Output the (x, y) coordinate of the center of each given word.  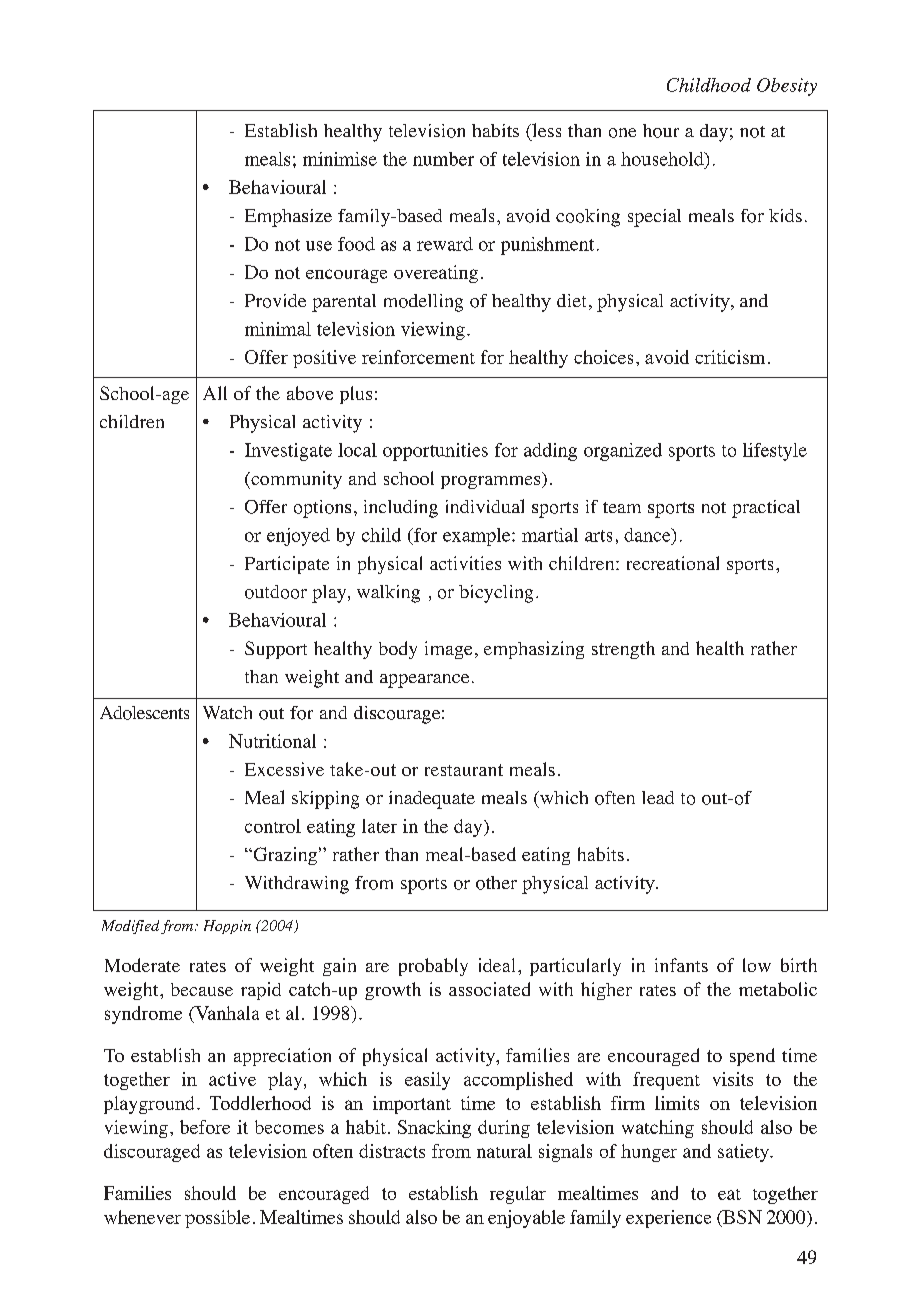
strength (623, 650)
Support (276, 650)
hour (661, 131)
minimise (340, 159)
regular (518, 1195)
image (448, 650)
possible (217, 1219)
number (443, 159)
